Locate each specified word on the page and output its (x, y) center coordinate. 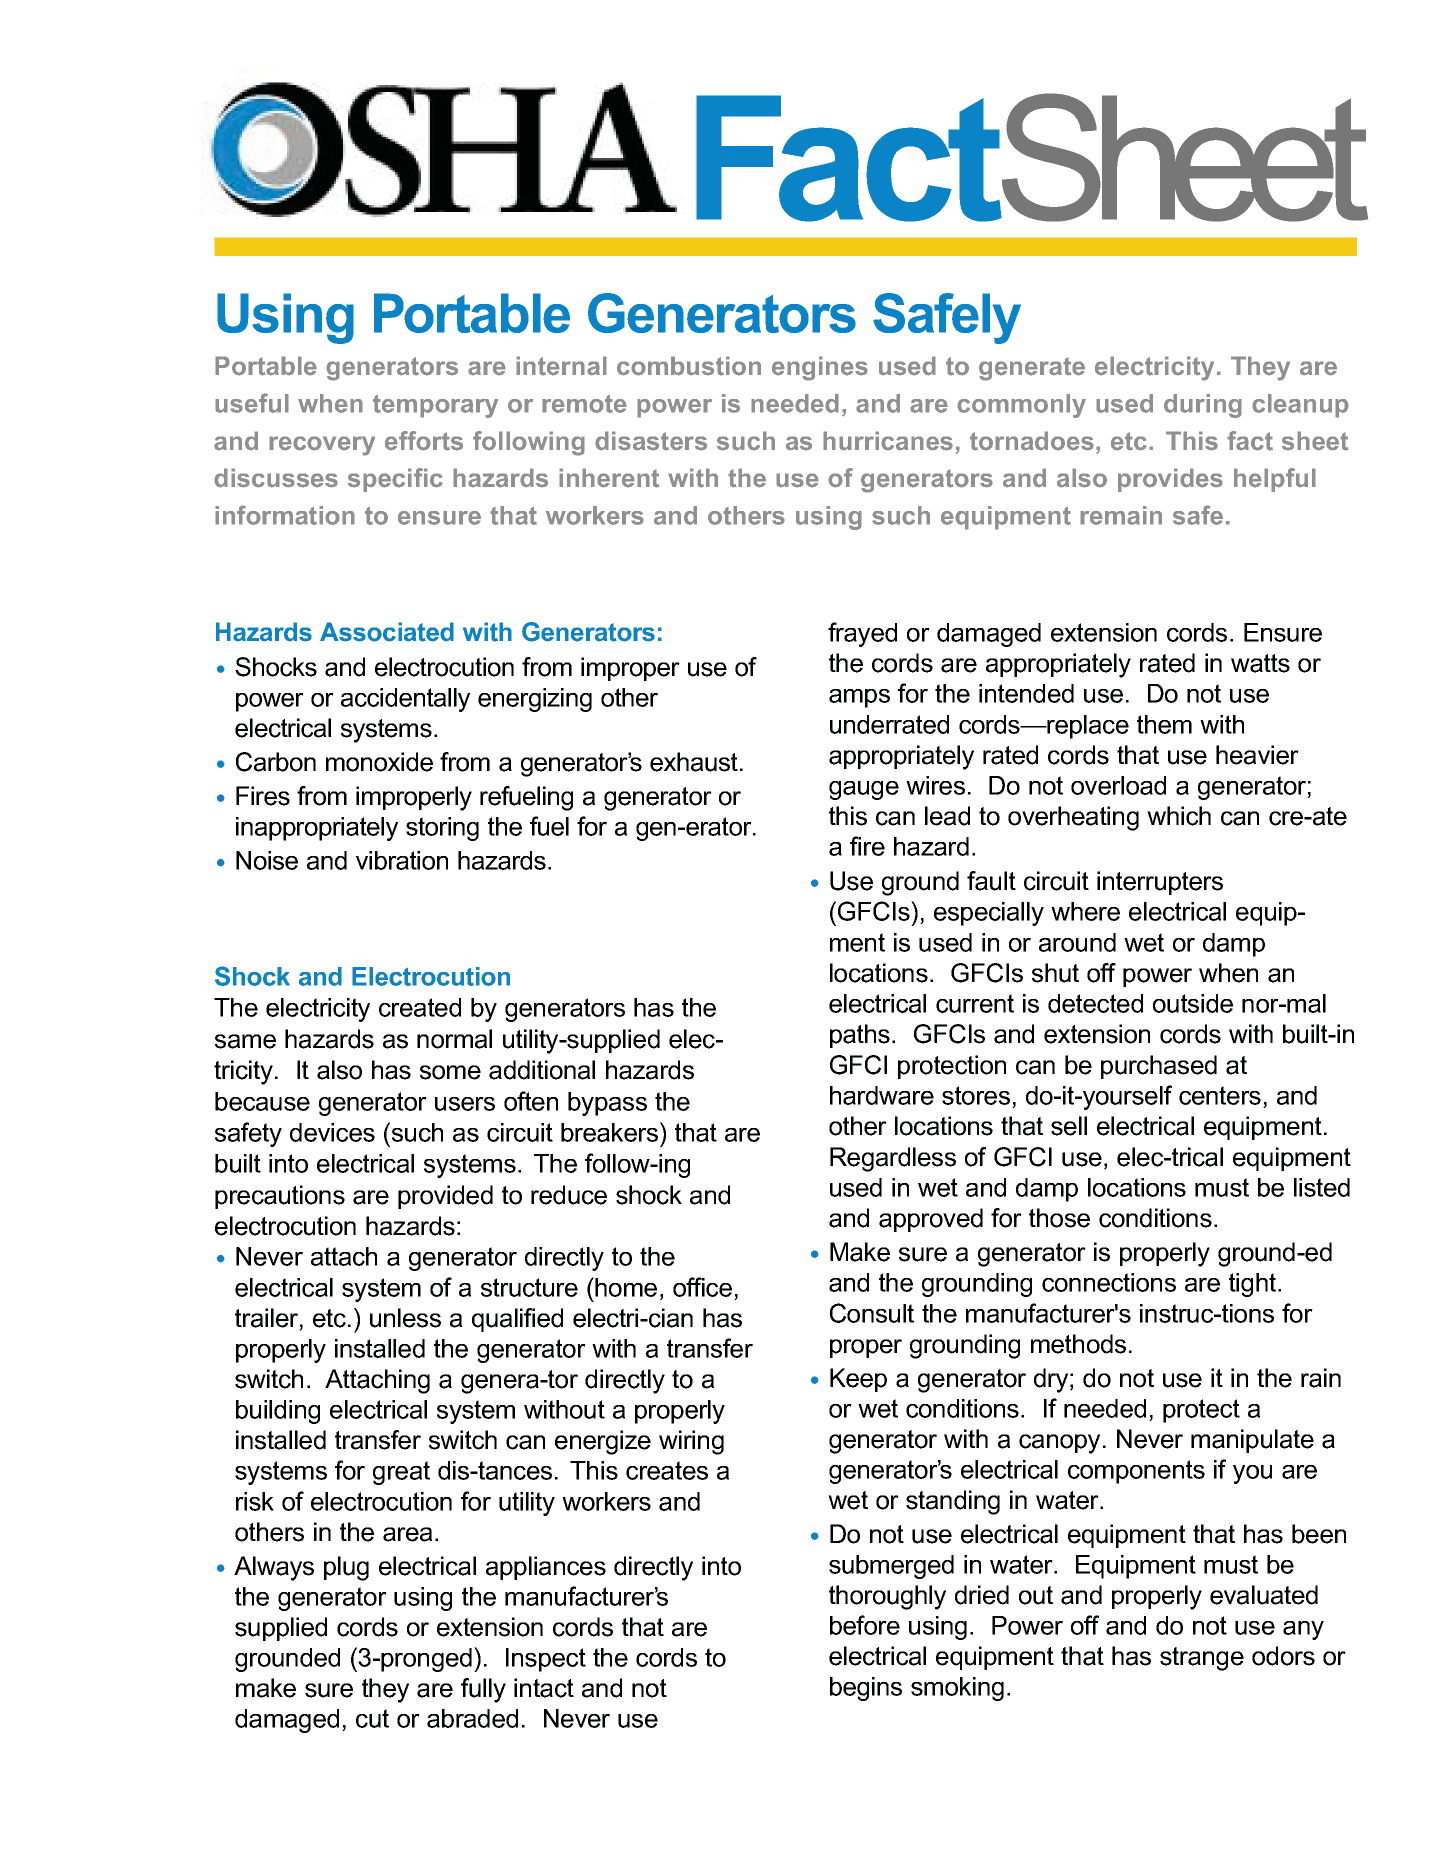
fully (483, 1690)
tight (1254, 1285)
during (1203, 406)
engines (820, 368)
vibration (402, 860)
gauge (864, 790)
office (702, 1287)
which (1179, 816)
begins (866, 1689)
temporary (435, 406)
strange (1202, 1659)
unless (405, 1318)
